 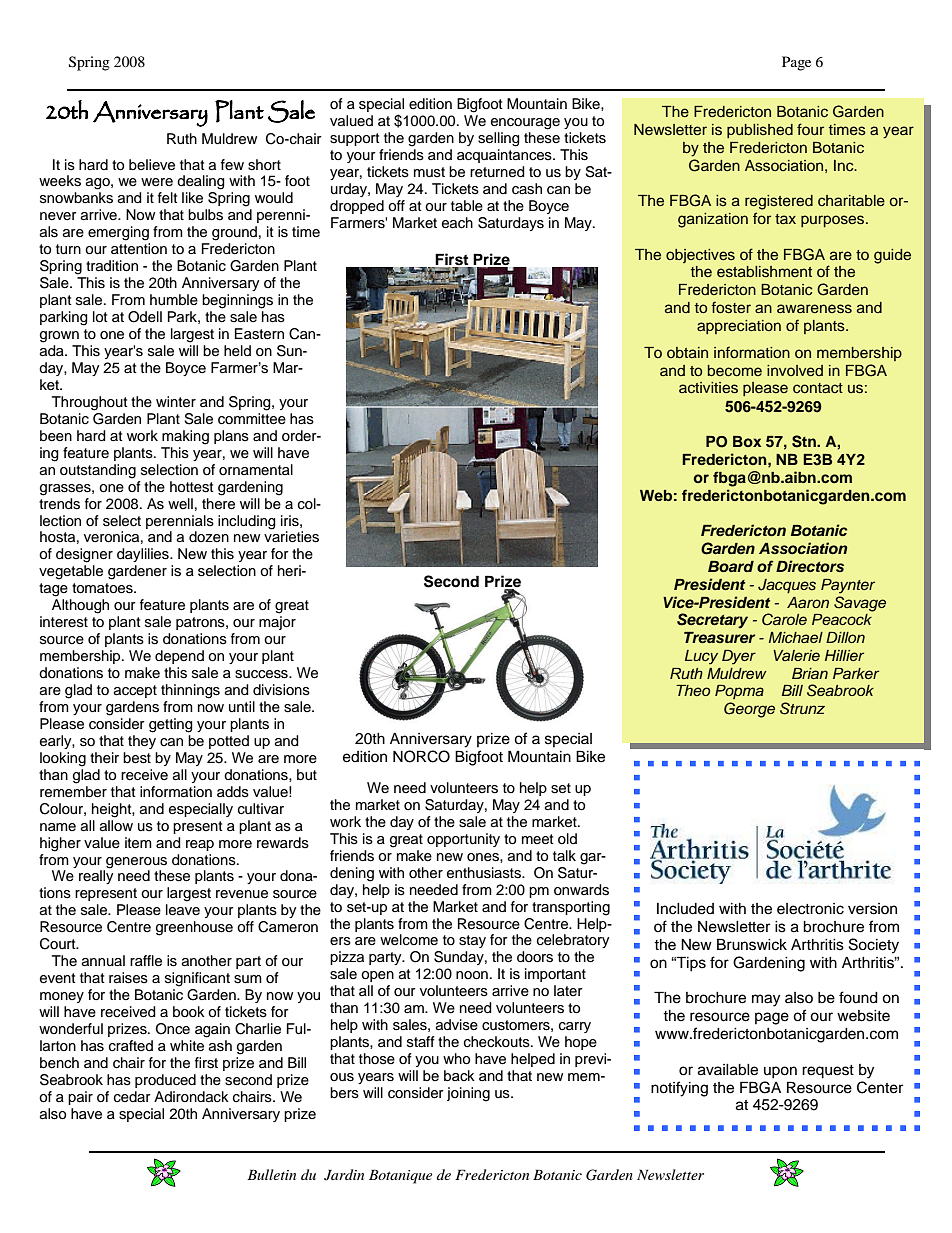 What do you see at coordinates (421, 756) in the document?
I see `NORCO` at bounding box center [421, 756].
